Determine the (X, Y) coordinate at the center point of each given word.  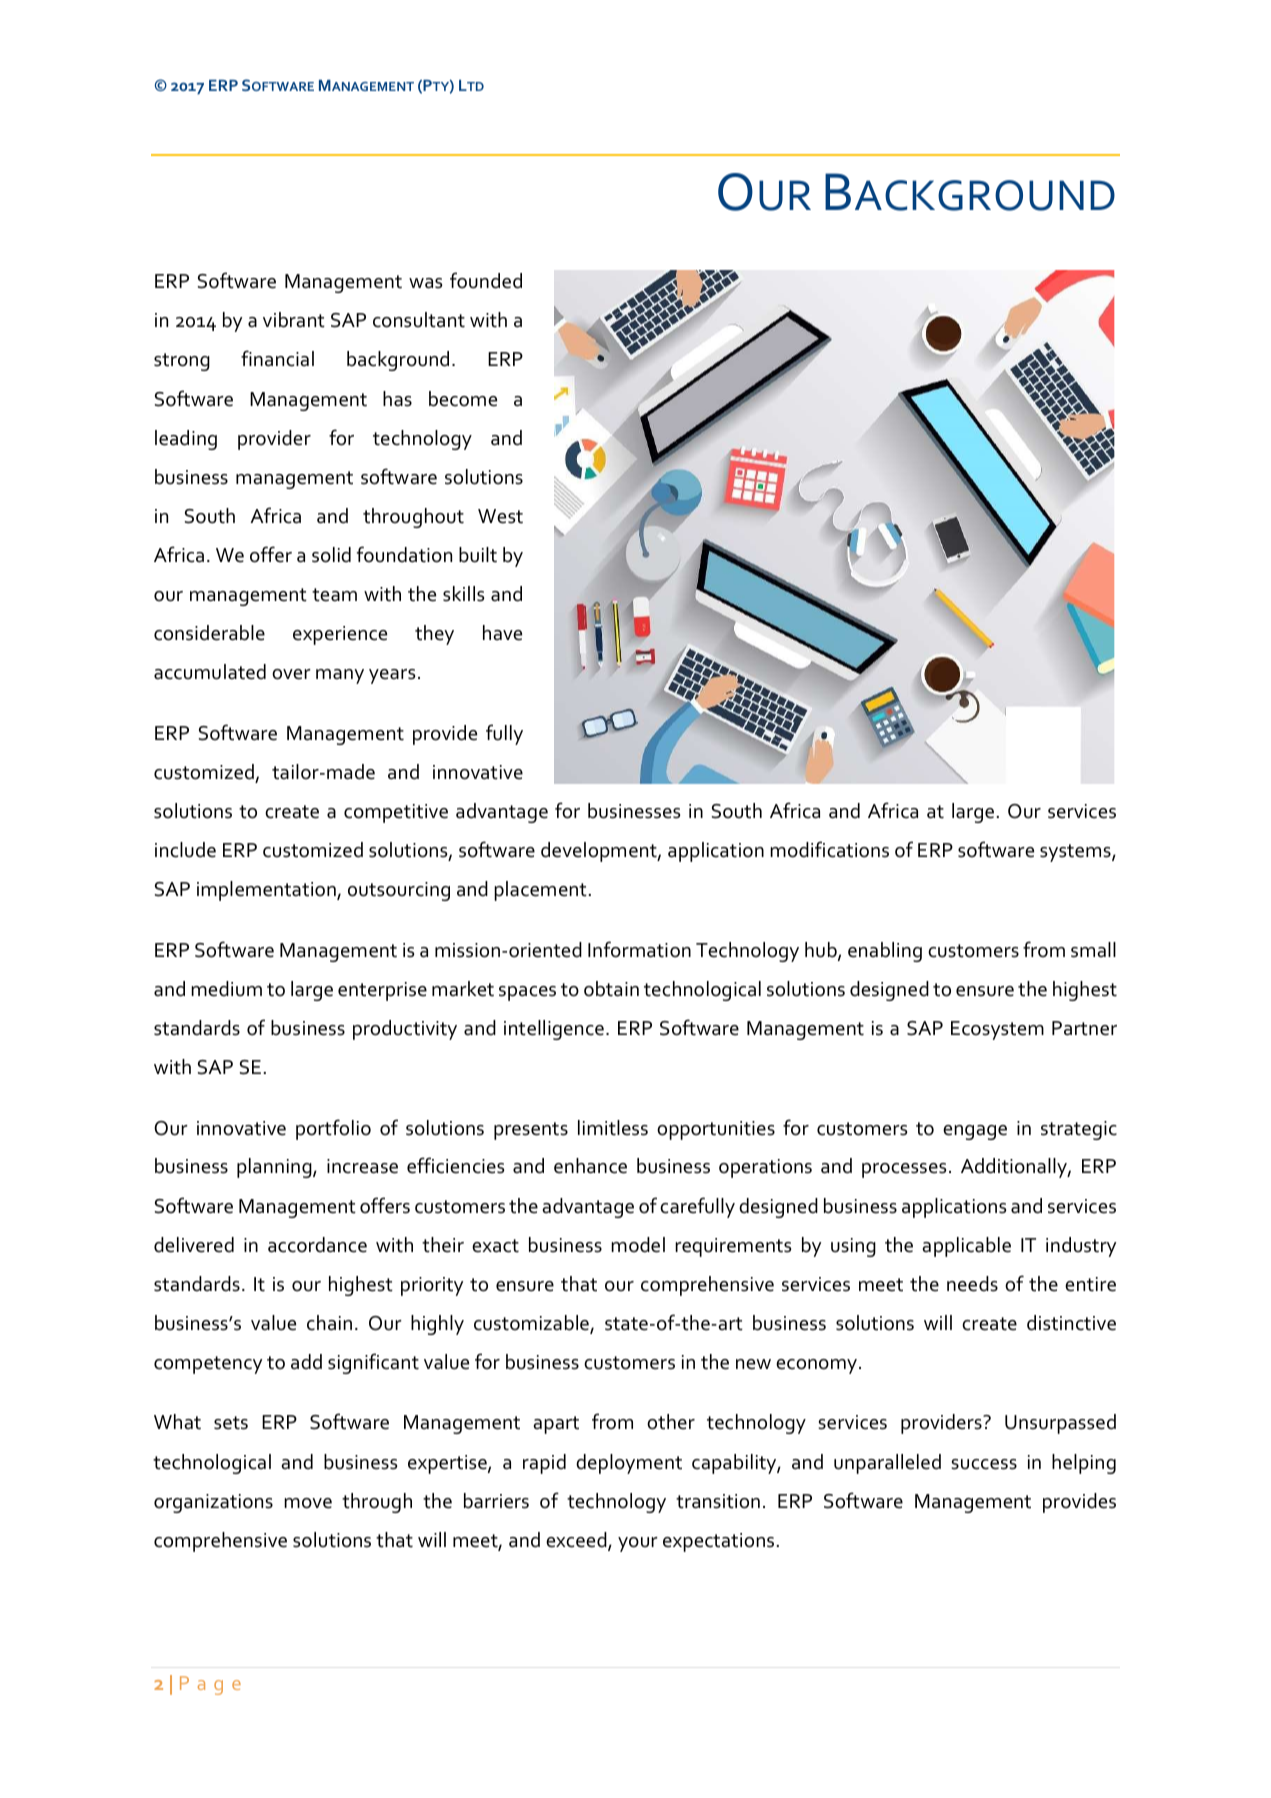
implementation (267, 891)
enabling (885, 952)
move (308, 1503)
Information (639, 949)
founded (486, 280)
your (638, 1544)
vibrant (294, 320)
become (463, 399)
